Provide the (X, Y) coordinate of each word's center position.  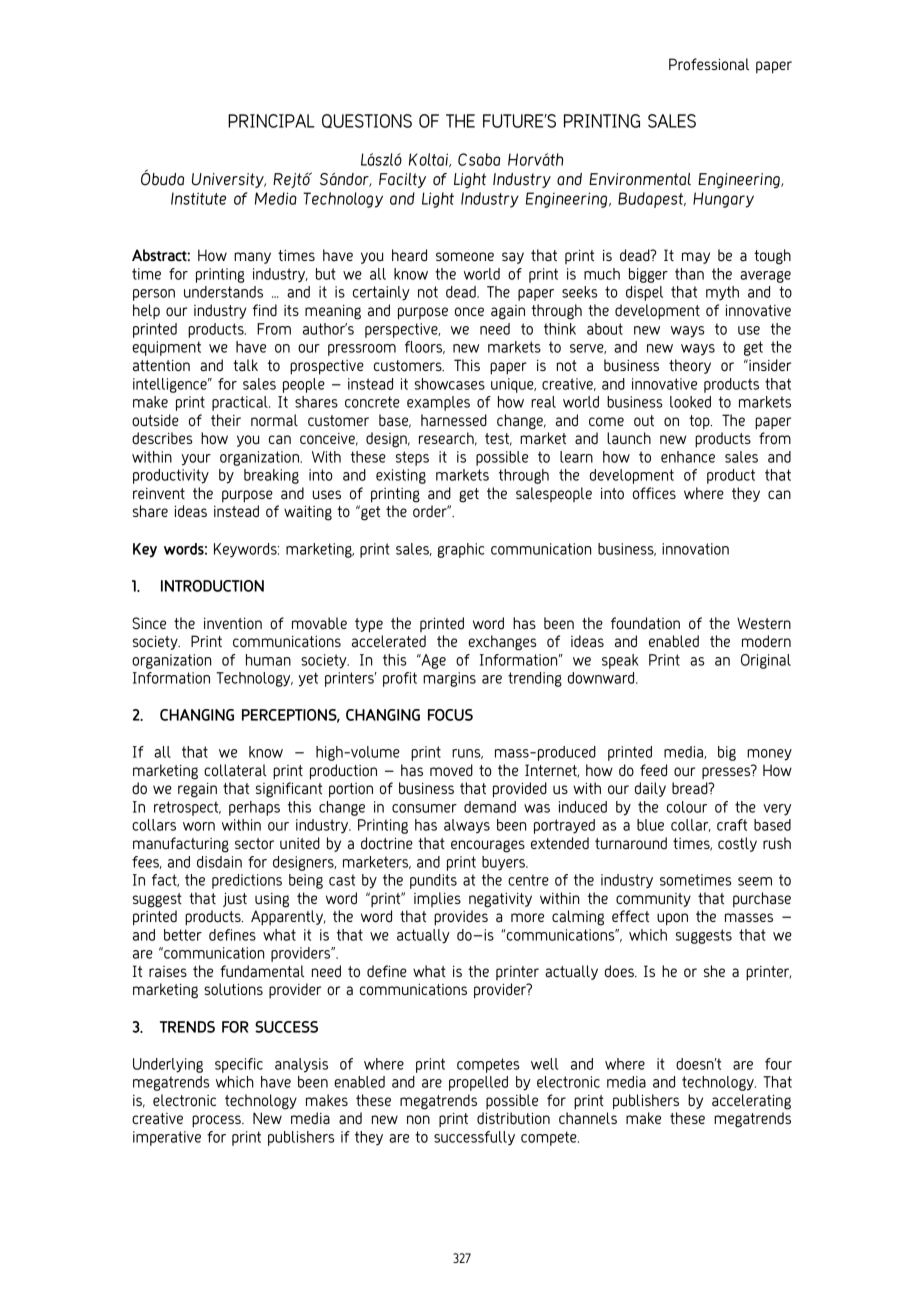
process (217, 1121)
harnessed (454, 420)
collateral (235, 770)
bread (691, 788)
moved (451, 770)
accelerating (751, 1102)
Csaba (479, 159)
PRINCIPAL (271, 121)
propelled (478, 1083)
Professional (709, 64)
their (226, 420)
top (700, 422)
